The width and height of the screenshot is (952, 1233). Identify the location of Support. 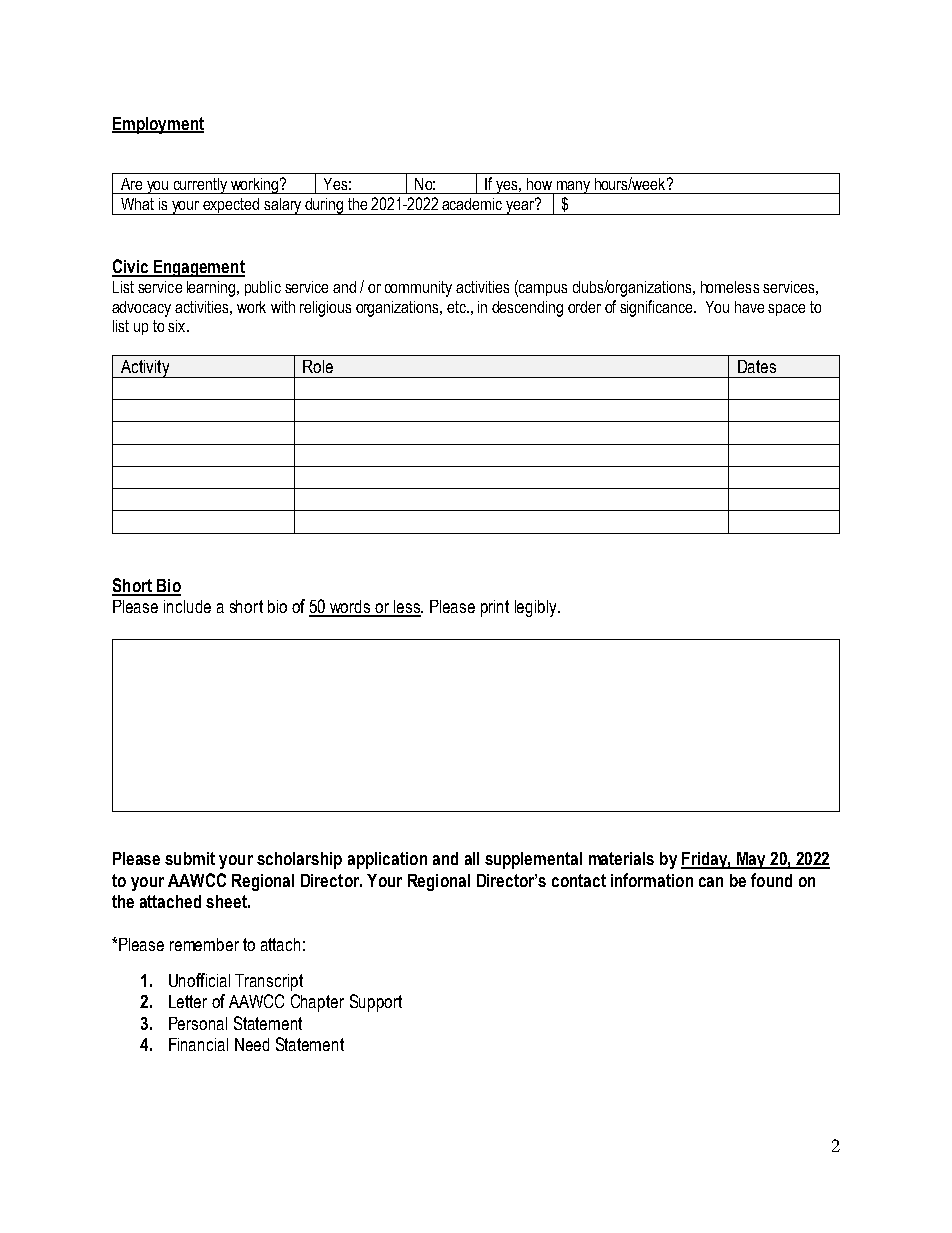
(376, 1003).
